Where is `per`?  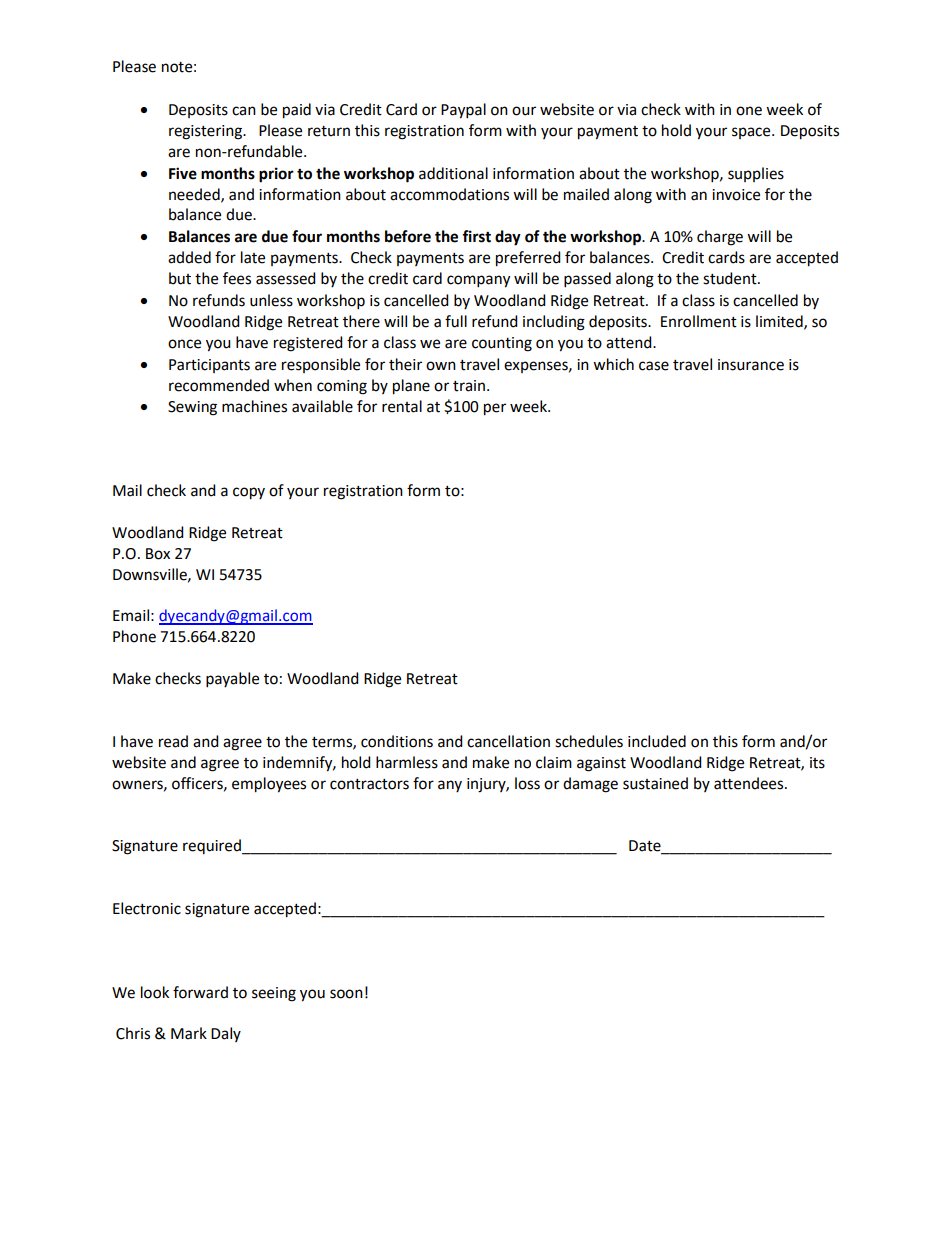
per is located at coordinates (495, 409).
